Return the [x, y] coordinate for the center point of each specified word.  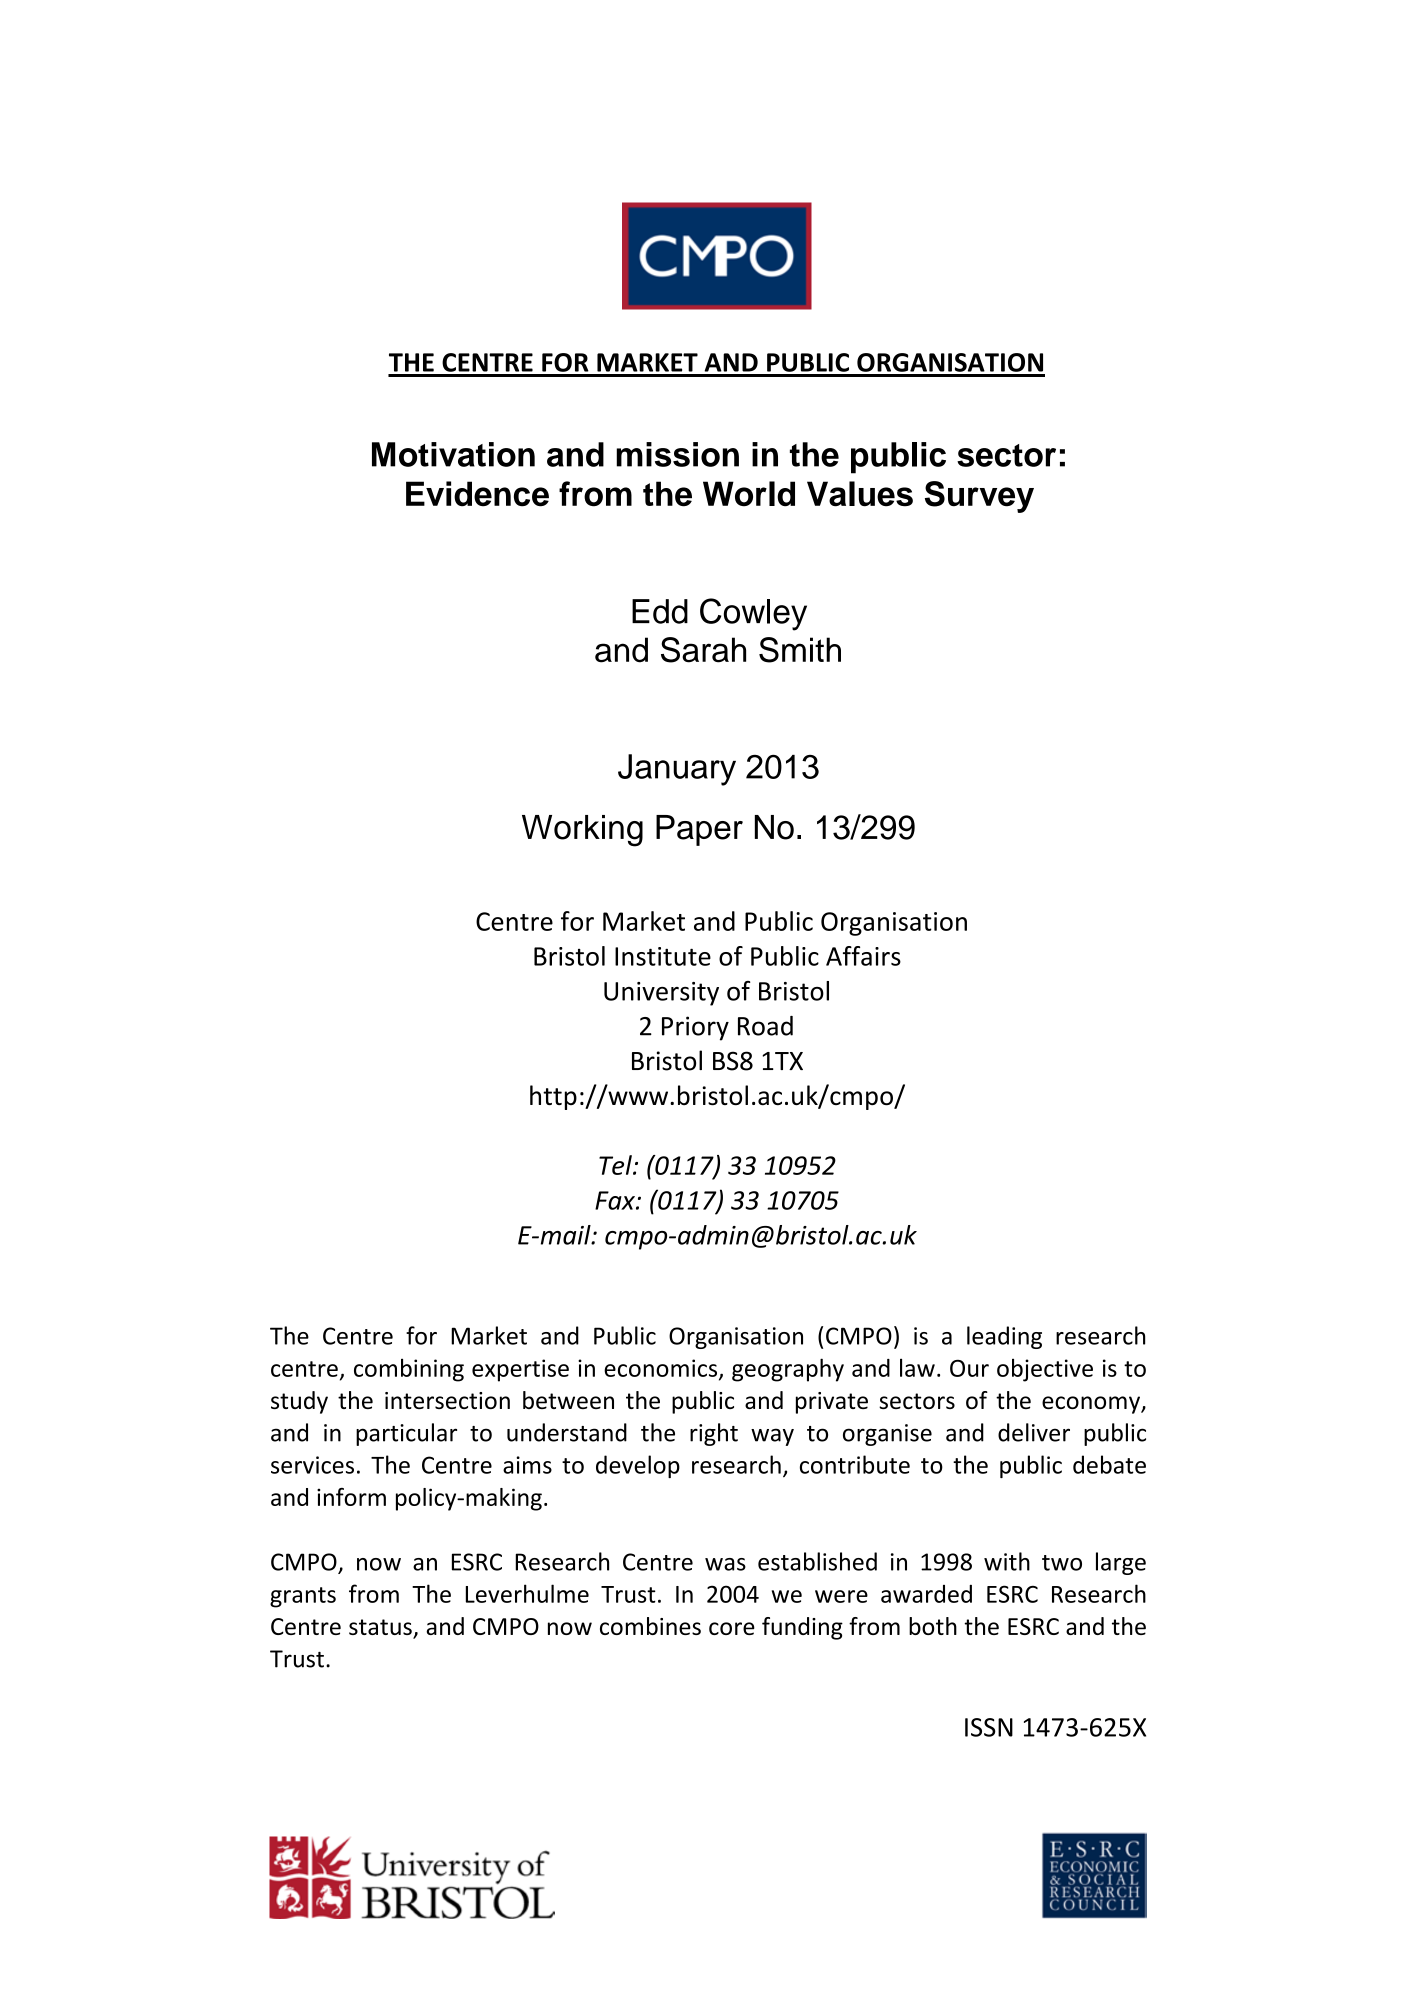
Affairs [863, 956]
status [381, 1628]
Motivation [453, 454]
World [749, 494]
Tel [616, 1165]
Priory [695, 1028]
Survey [979, 497]
